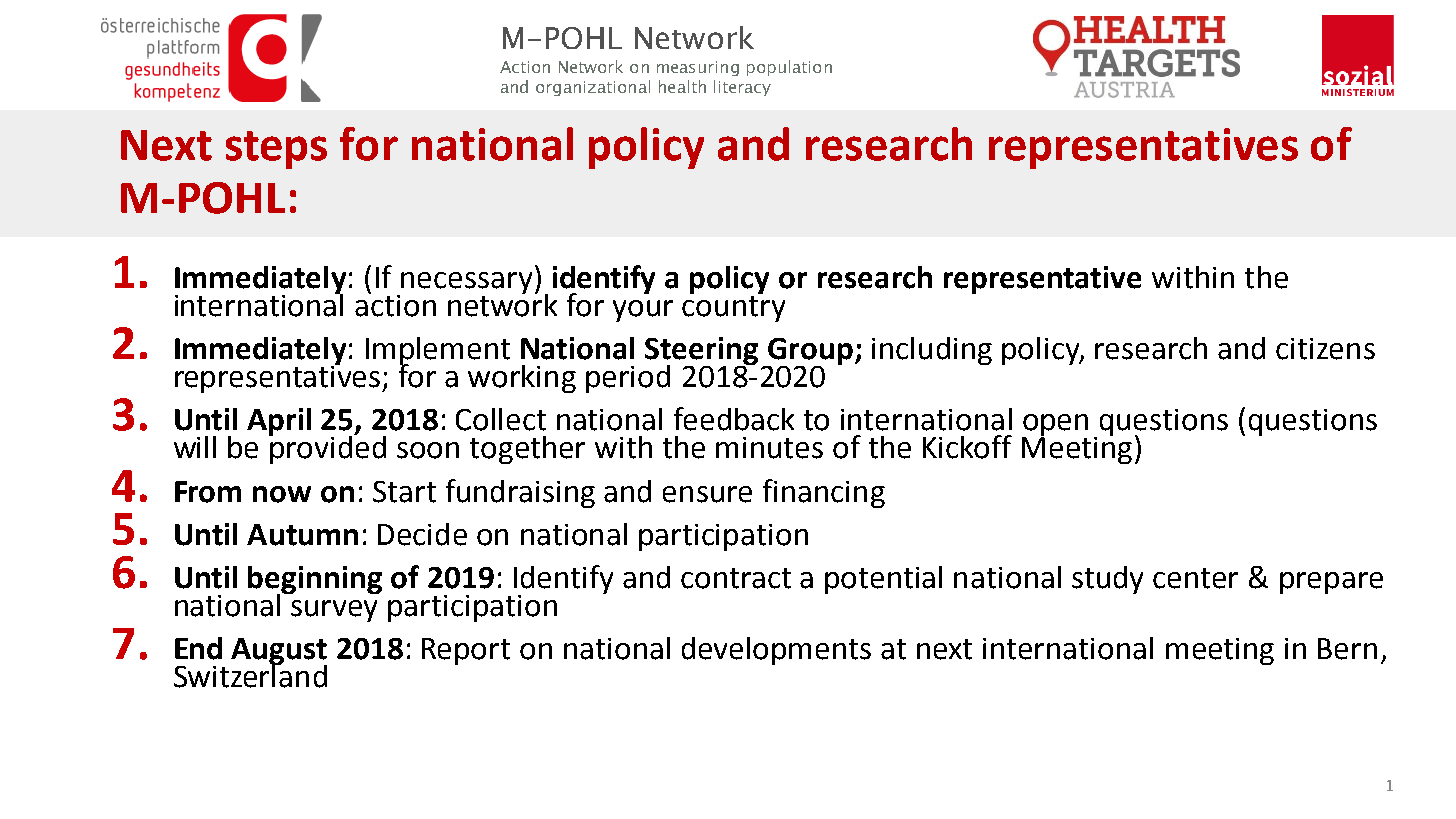 The width and height of the page is (1456, 819). Describe the element at coordinates (302, 535) in the page. I see `Autumn` at that location.
